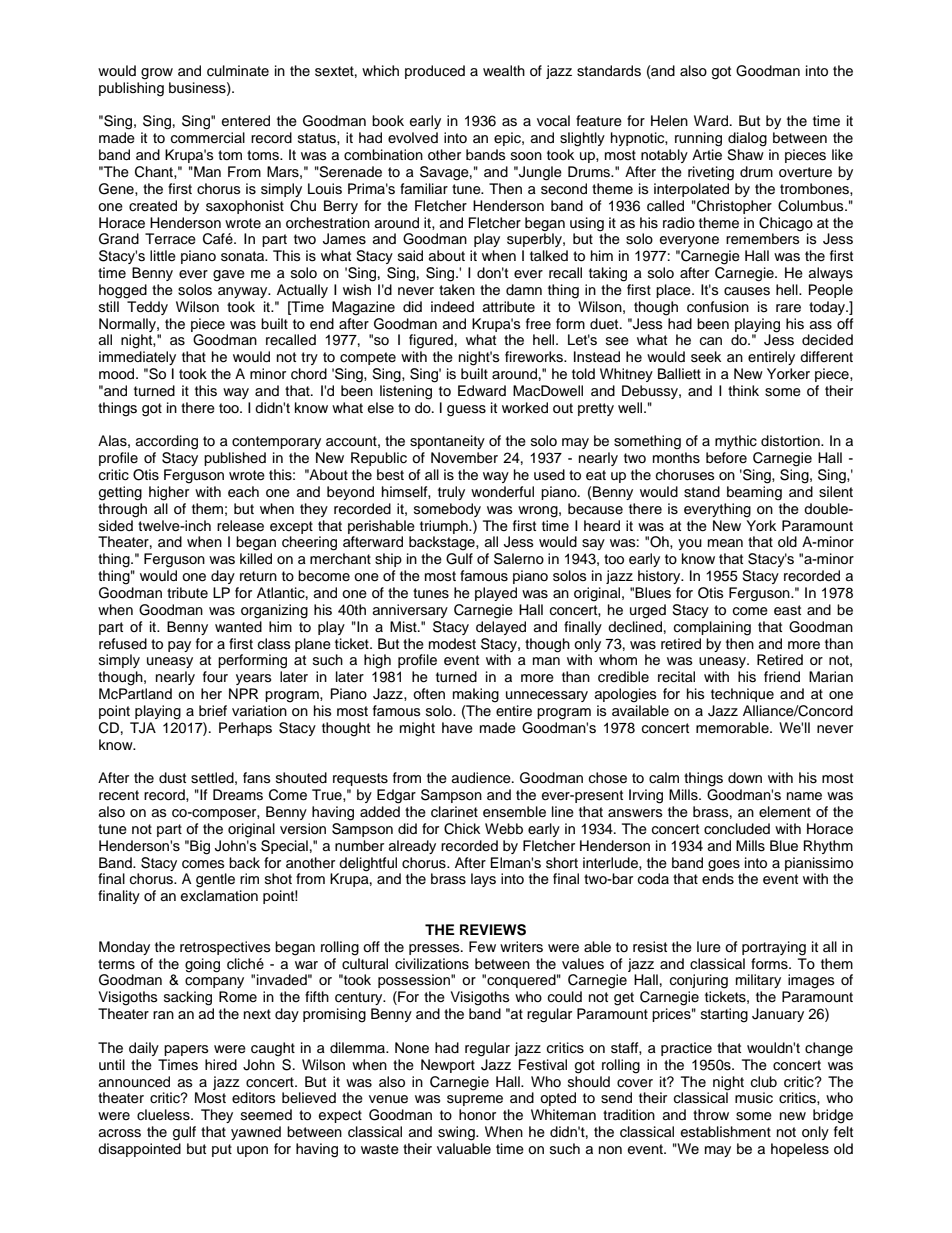 This screenshot has width=952, height=1233. I want to click on honor, so click(477, 1115).
